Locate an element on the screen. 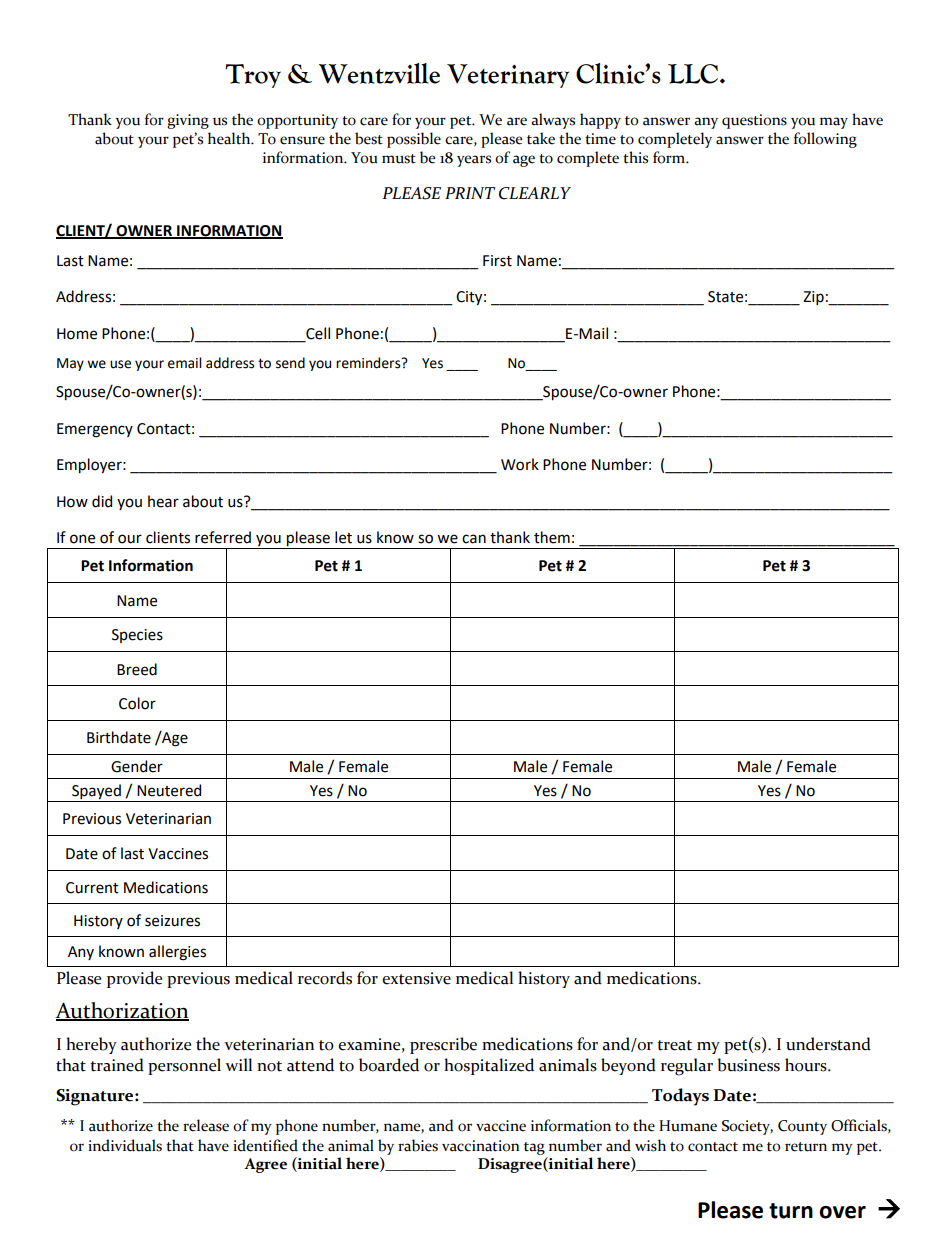 This screenshot has width=952, height=1233. vaccination is located at coordinates (481, 1146).
